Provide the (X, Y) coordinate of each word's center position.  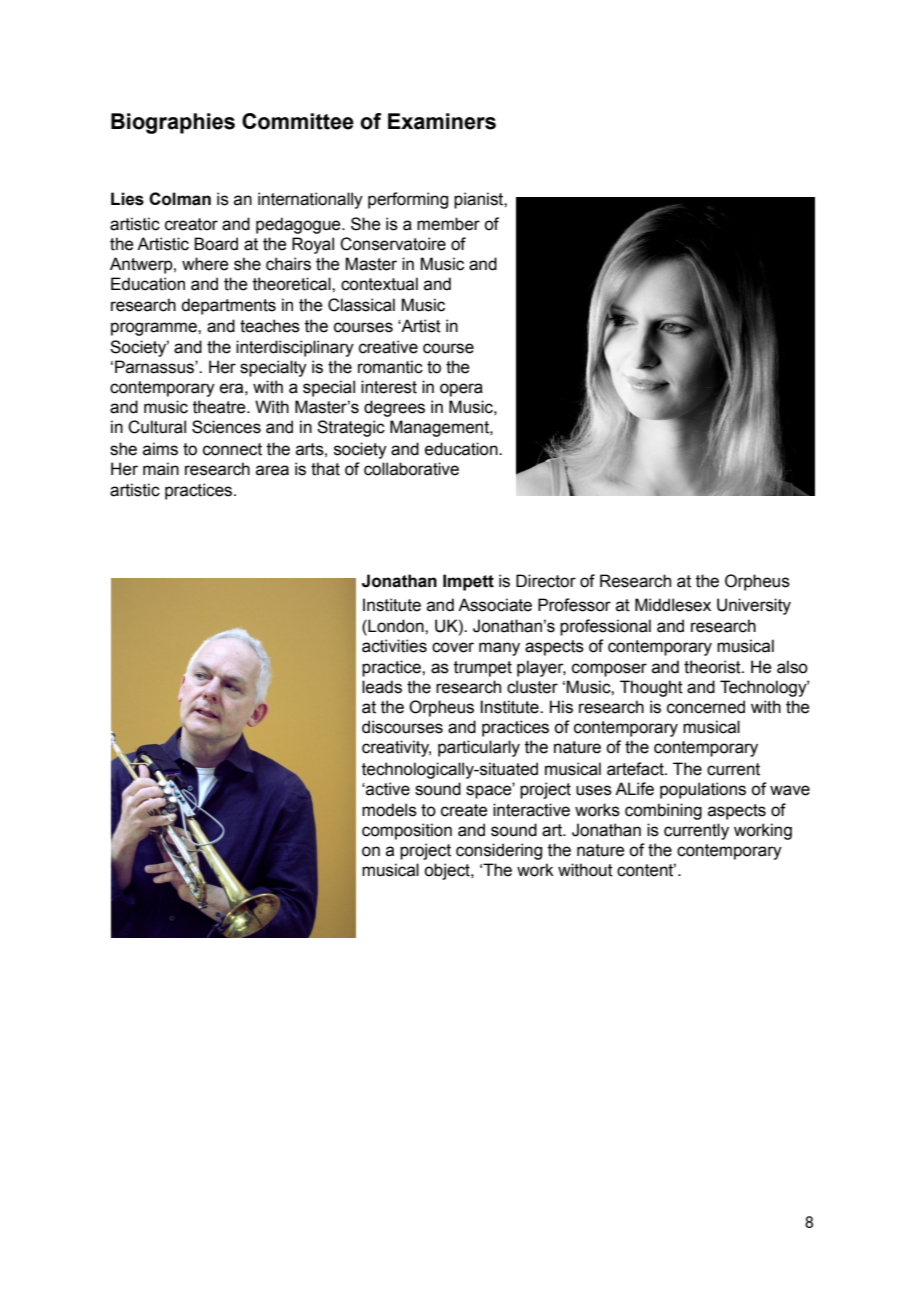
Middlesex (673, 605)
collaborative (411, 469)
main (161, 469)
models (389, 810)
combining (663, 811)
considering (499, 851)
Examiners (442, 121)
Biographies (173, 123)
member (448, 224)
